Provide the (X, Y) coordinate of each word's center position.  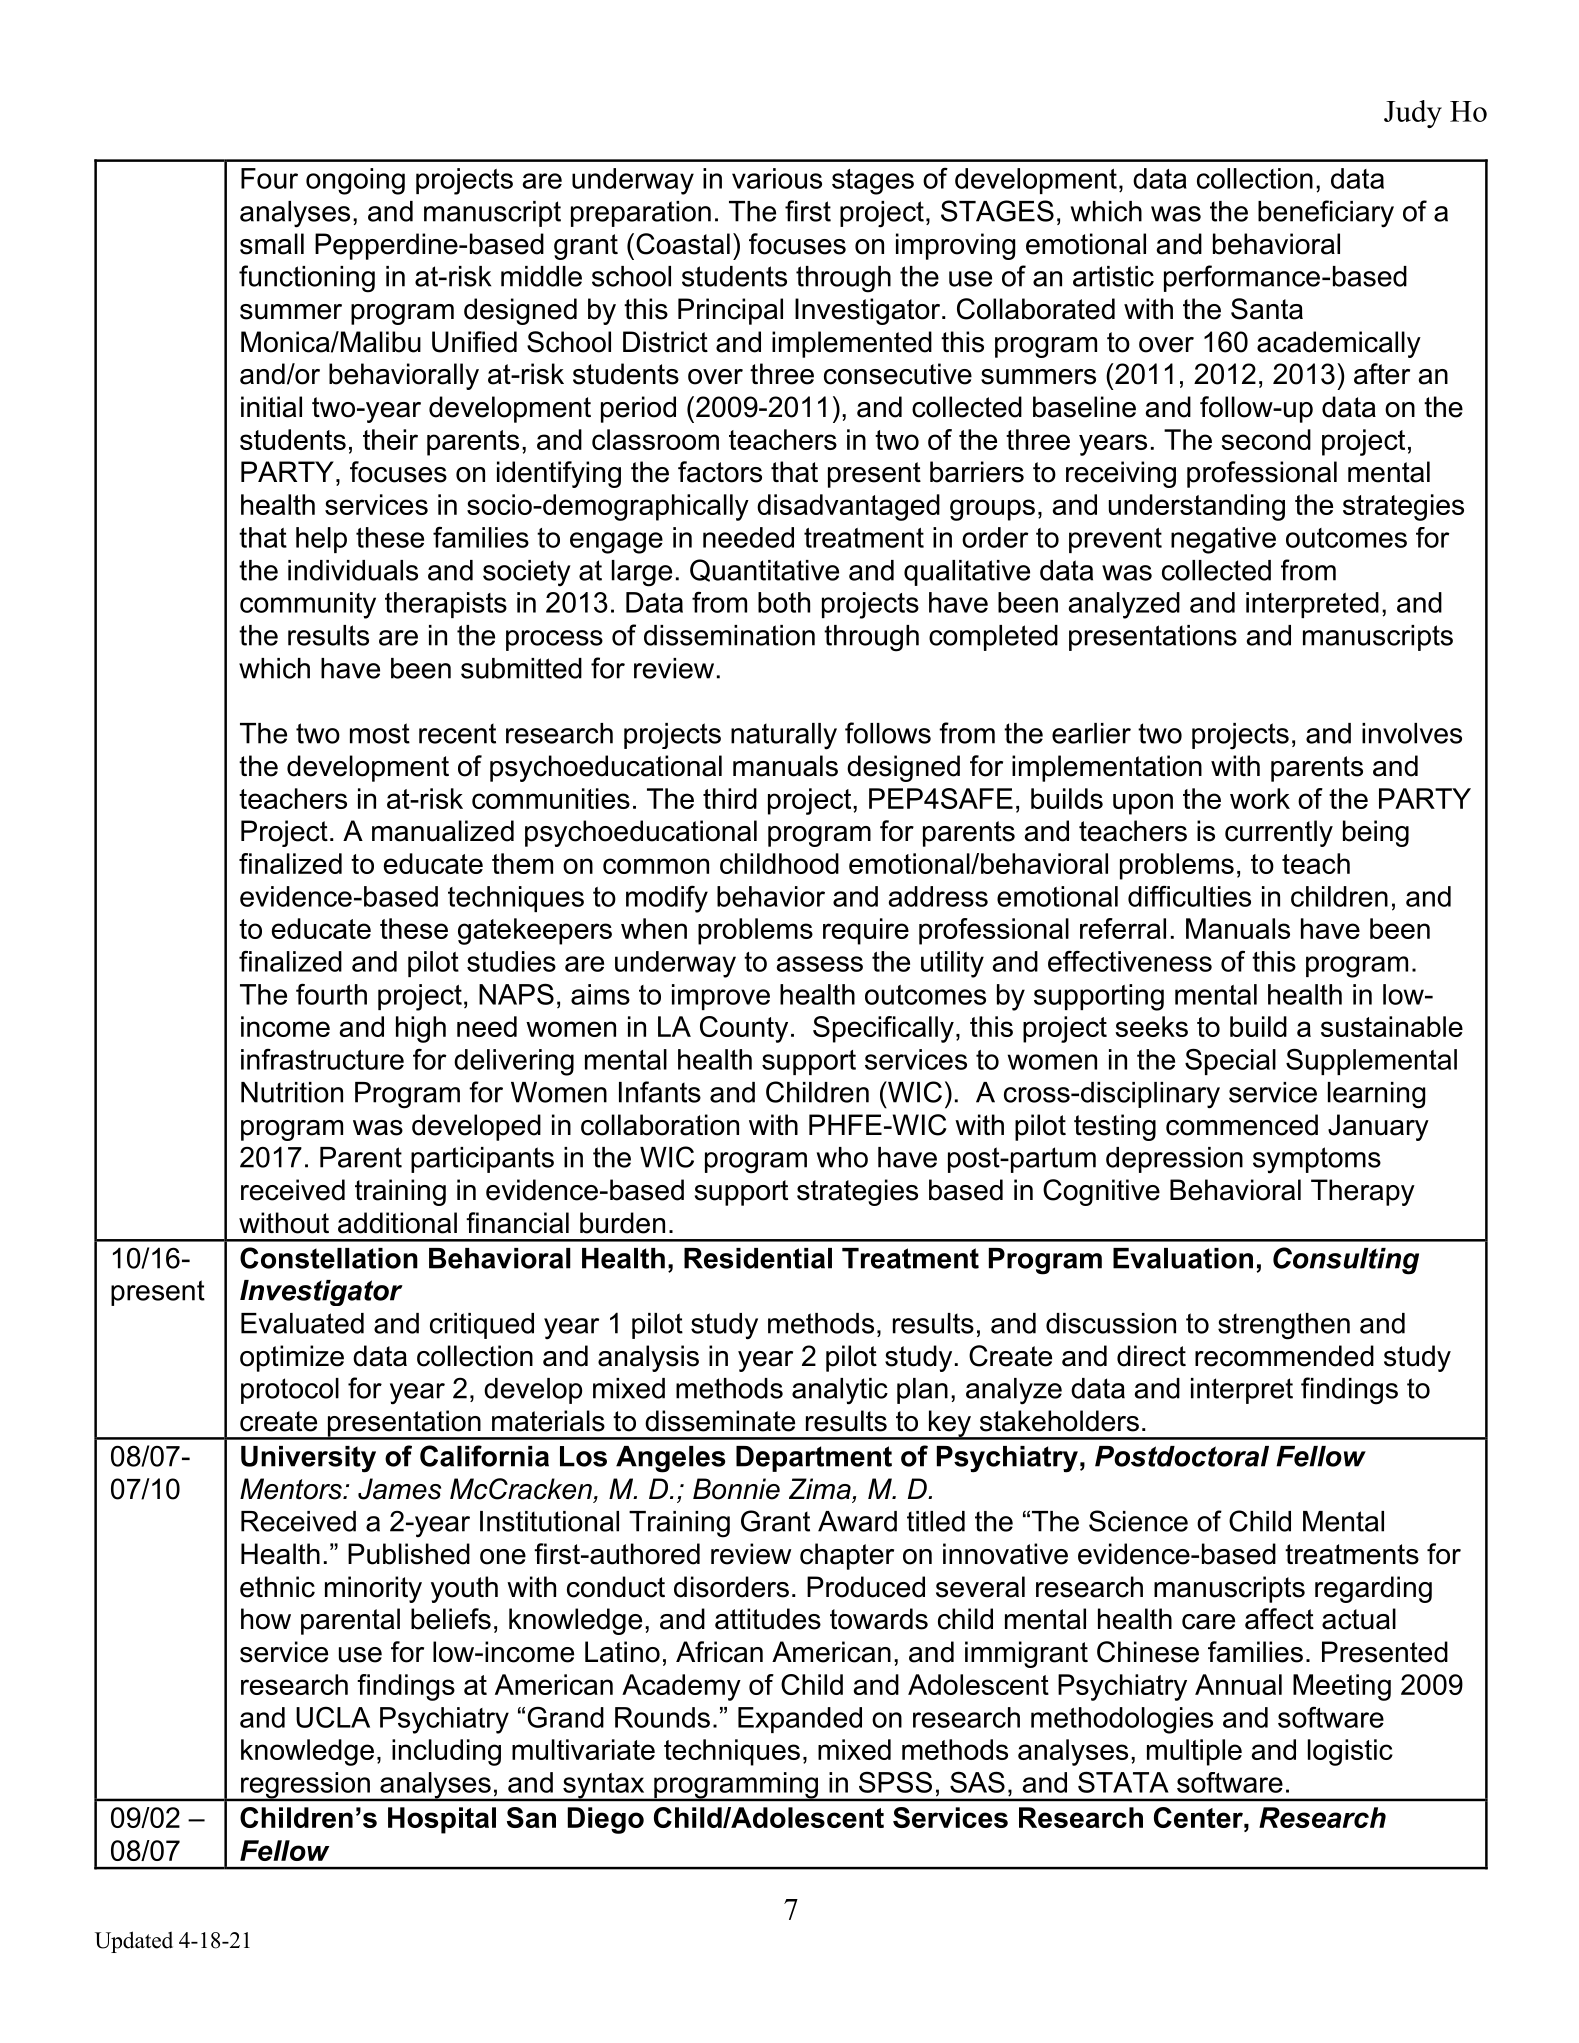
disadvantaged (848, 507)
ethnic (277, 1587)
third (730, 798)
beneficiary (1326, 214)
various (777, 178)
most (380, 733)
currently (1279, 833)
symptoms (1317, 1160)
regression (305, 1786)
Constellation (329, 1258)
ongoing (355, 181)
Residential (758, 1258)
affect (1279, 1619)
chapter (847, 1556)
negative (1223, 540)
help (321, 540)
